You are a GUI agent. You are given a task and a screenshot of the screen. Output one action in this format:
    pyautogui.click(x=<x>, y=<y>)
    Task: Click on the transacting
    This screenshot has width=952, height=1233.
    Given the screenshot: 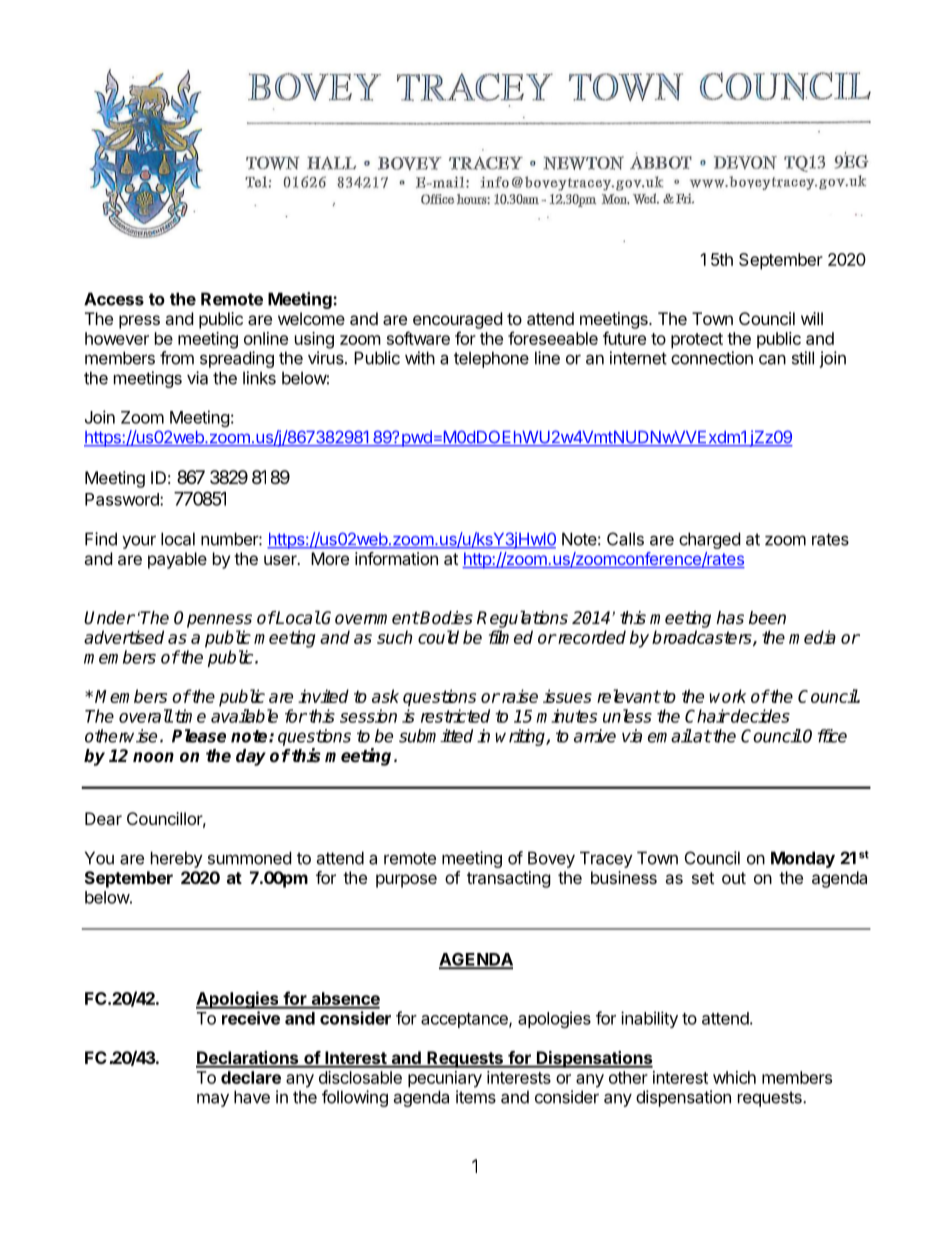 What is the action you would take?
    pyautogui.click(x=509, y=879)
